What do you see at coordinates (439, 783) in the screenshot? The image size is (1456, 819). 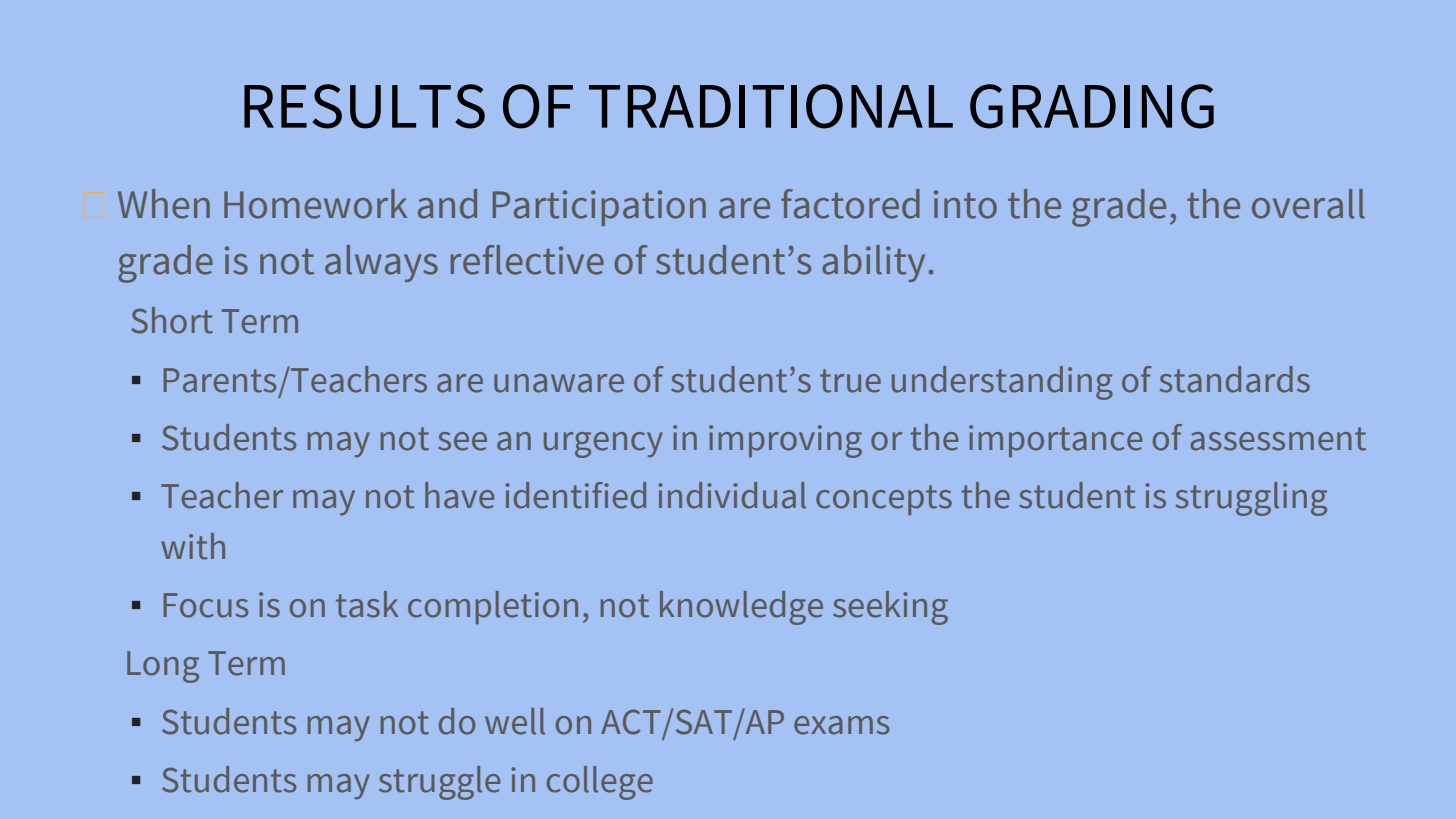 I see `struggle` at bounding box center [439, 783].
